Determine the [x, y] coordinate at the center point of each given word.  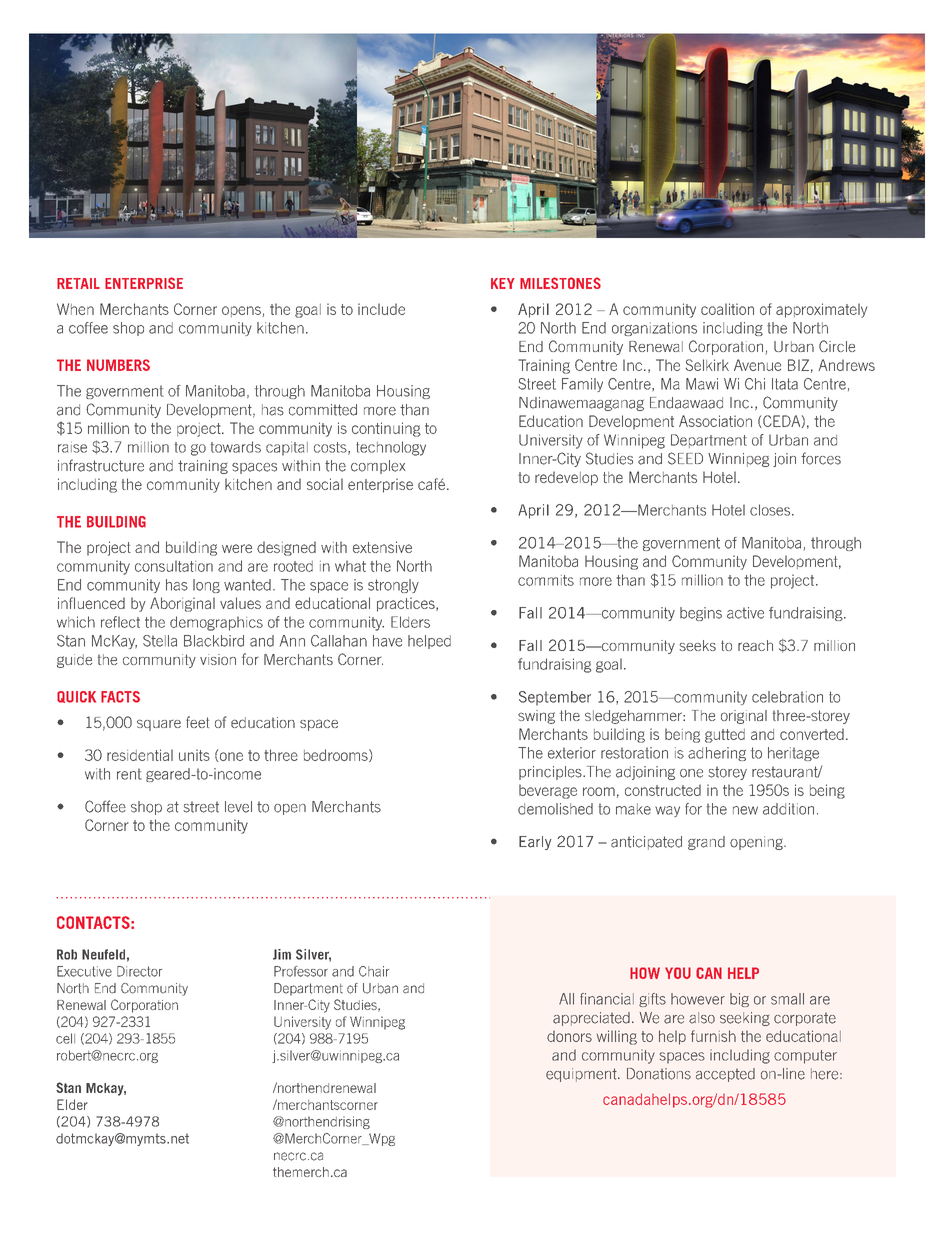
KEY [503, 283]
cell [65, 1038]
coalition [727, 309]
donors [569, 1036]
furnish [713, 1036]
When [75, 309]
